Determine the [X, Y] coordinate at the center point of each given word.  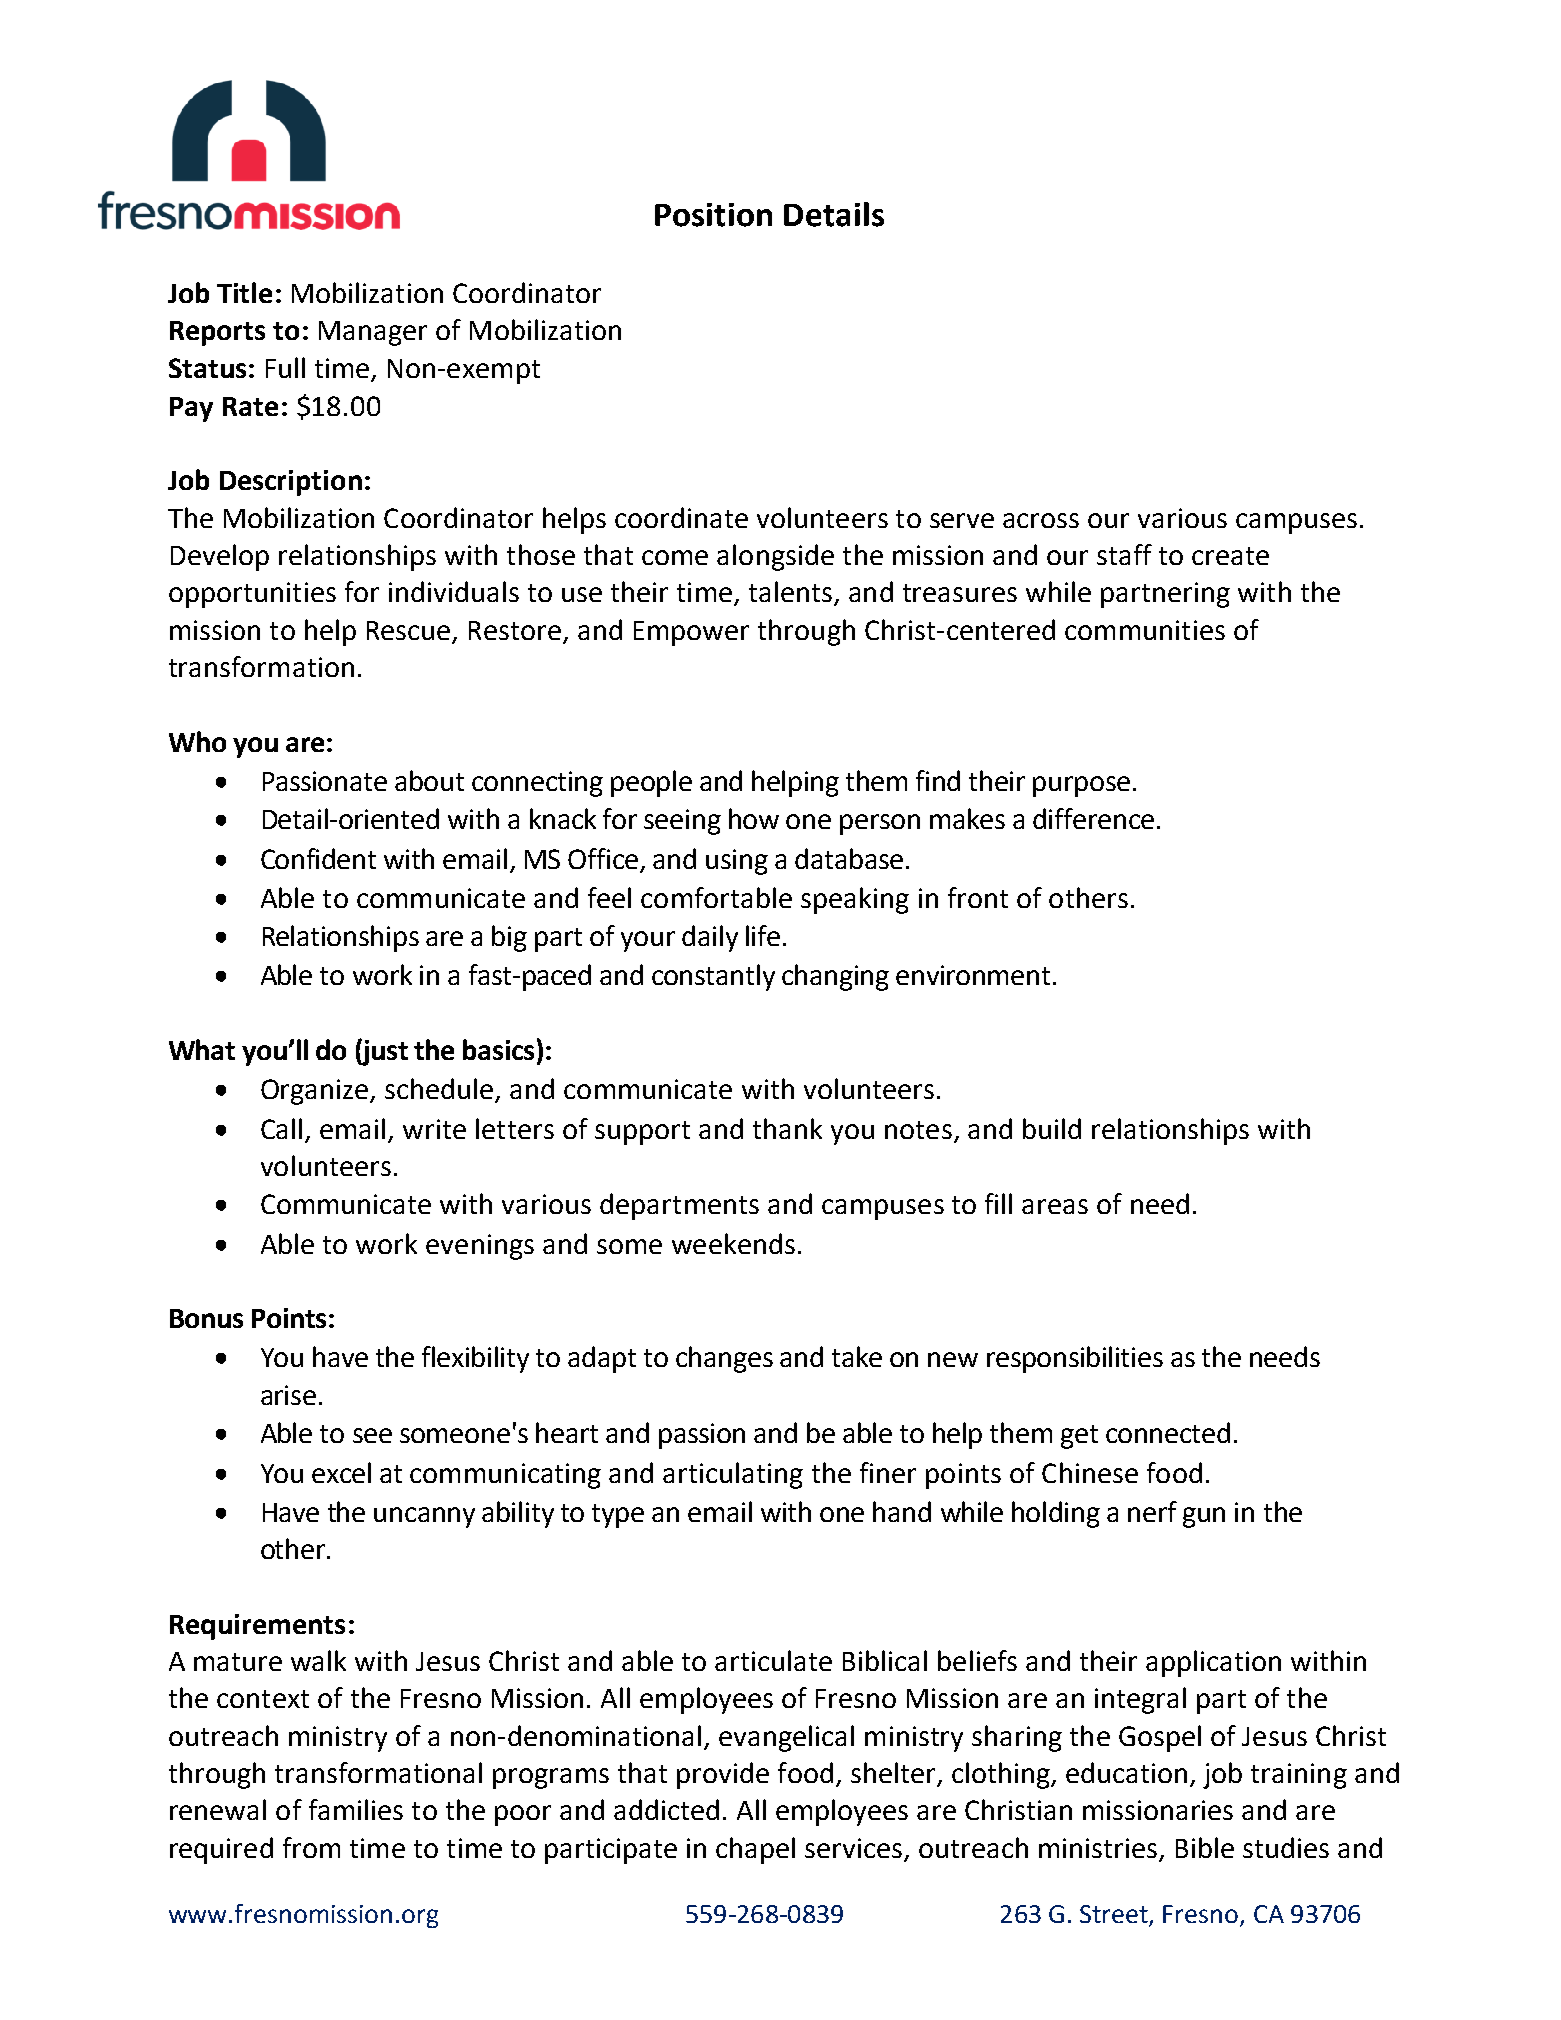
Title [244, 292]
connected [1168, 1432]
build [1052, 1128]
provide [723, 1775]
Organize [316, 1092]
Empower [691, 633]
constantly [713, 977]
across [1041, 520]
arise [288, 1395]
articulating [733, 1475]
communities [1145, 630]
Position [713, 215]
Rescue [408, 630]
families [356, 1809]
